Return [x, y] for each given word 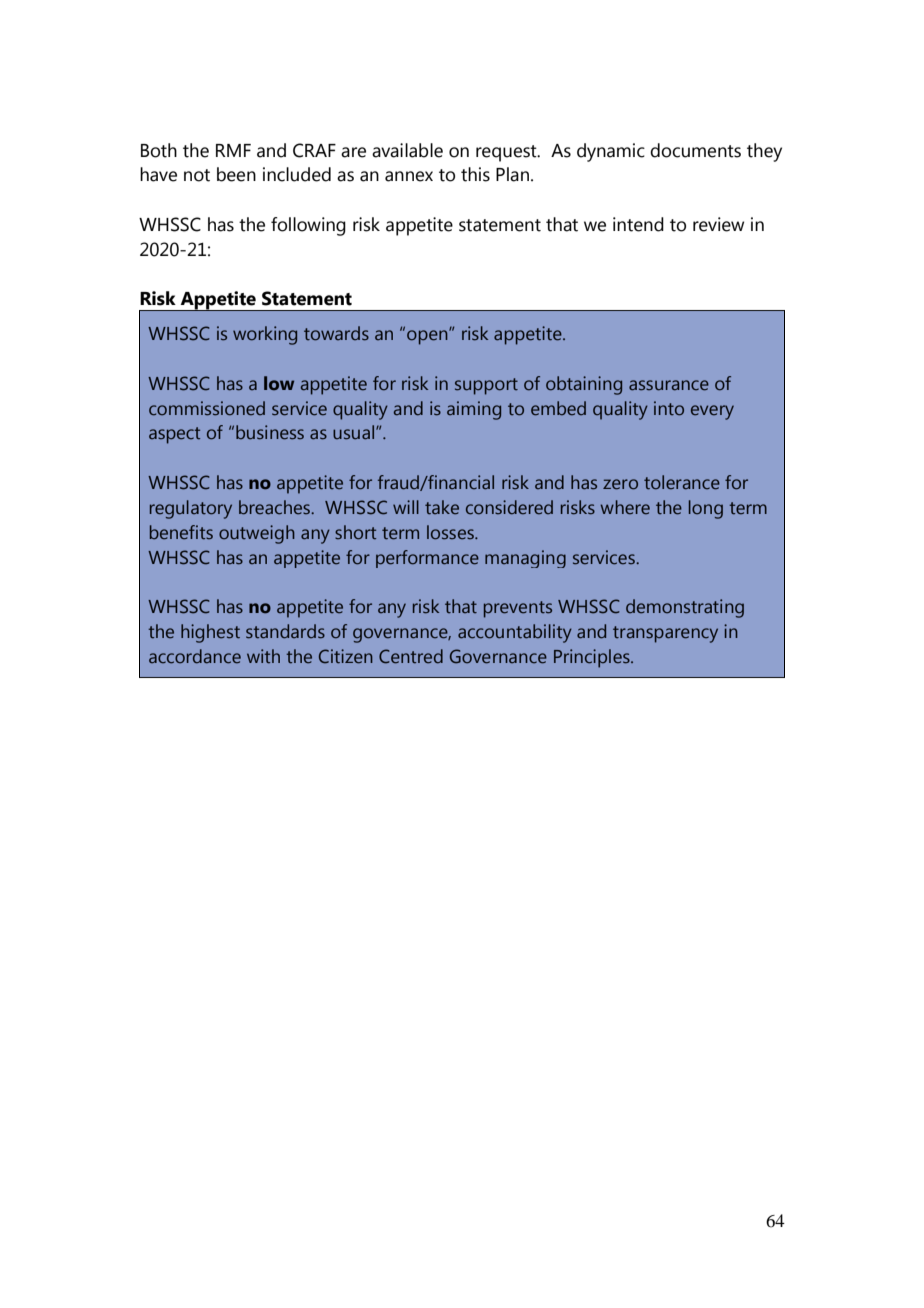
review [718, 224]
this [475, 174]
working [265, 335]
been [236, 174]
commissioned [207, 408]
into [669, 408]
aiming [474, 410]
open [428, 337]
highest [210, 633]
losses [451, 532]
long [706, 509]
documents [695, 150]
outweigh [257, 534]
